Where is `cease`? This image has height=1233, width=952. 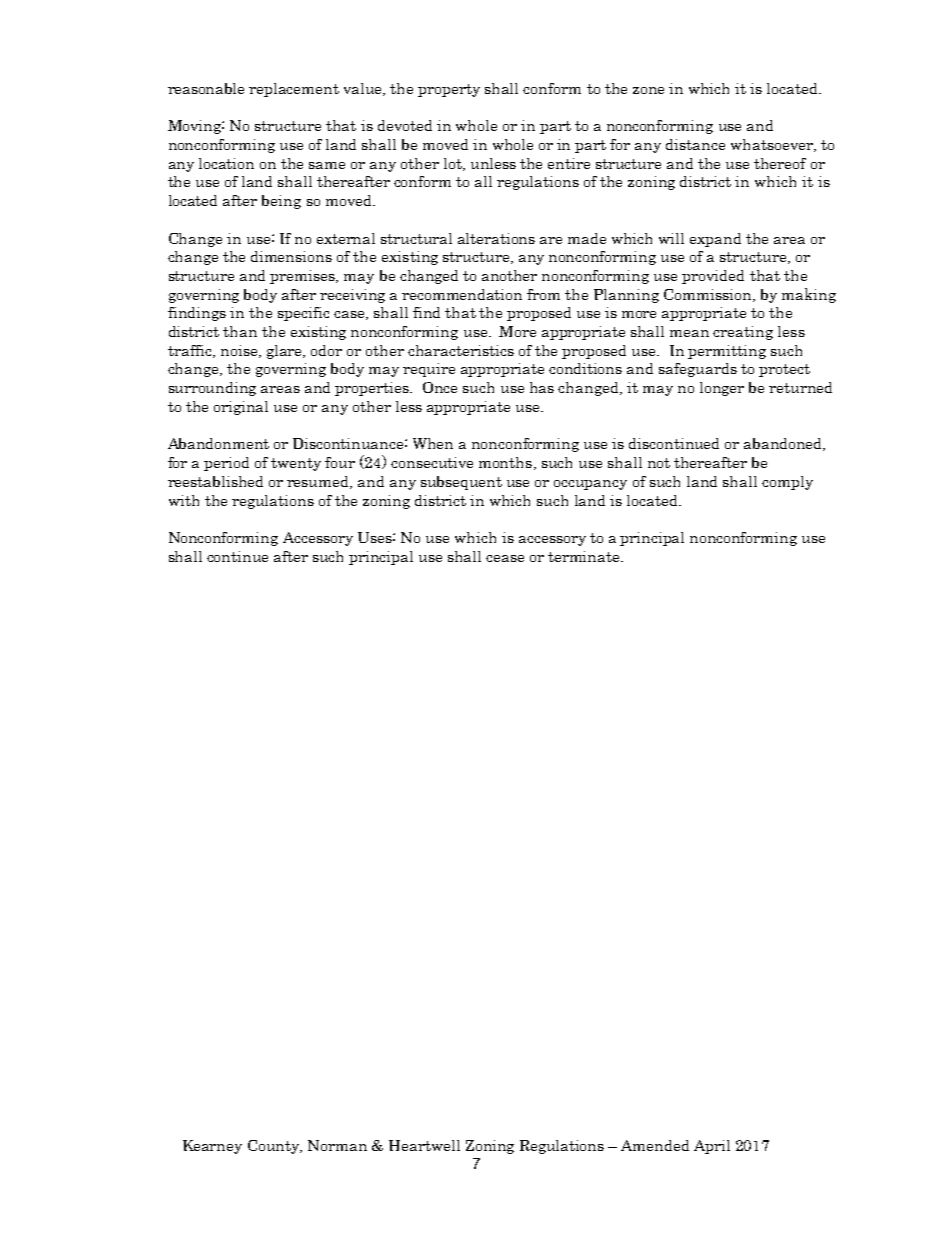
cease is located at coordinates (505, 558).
